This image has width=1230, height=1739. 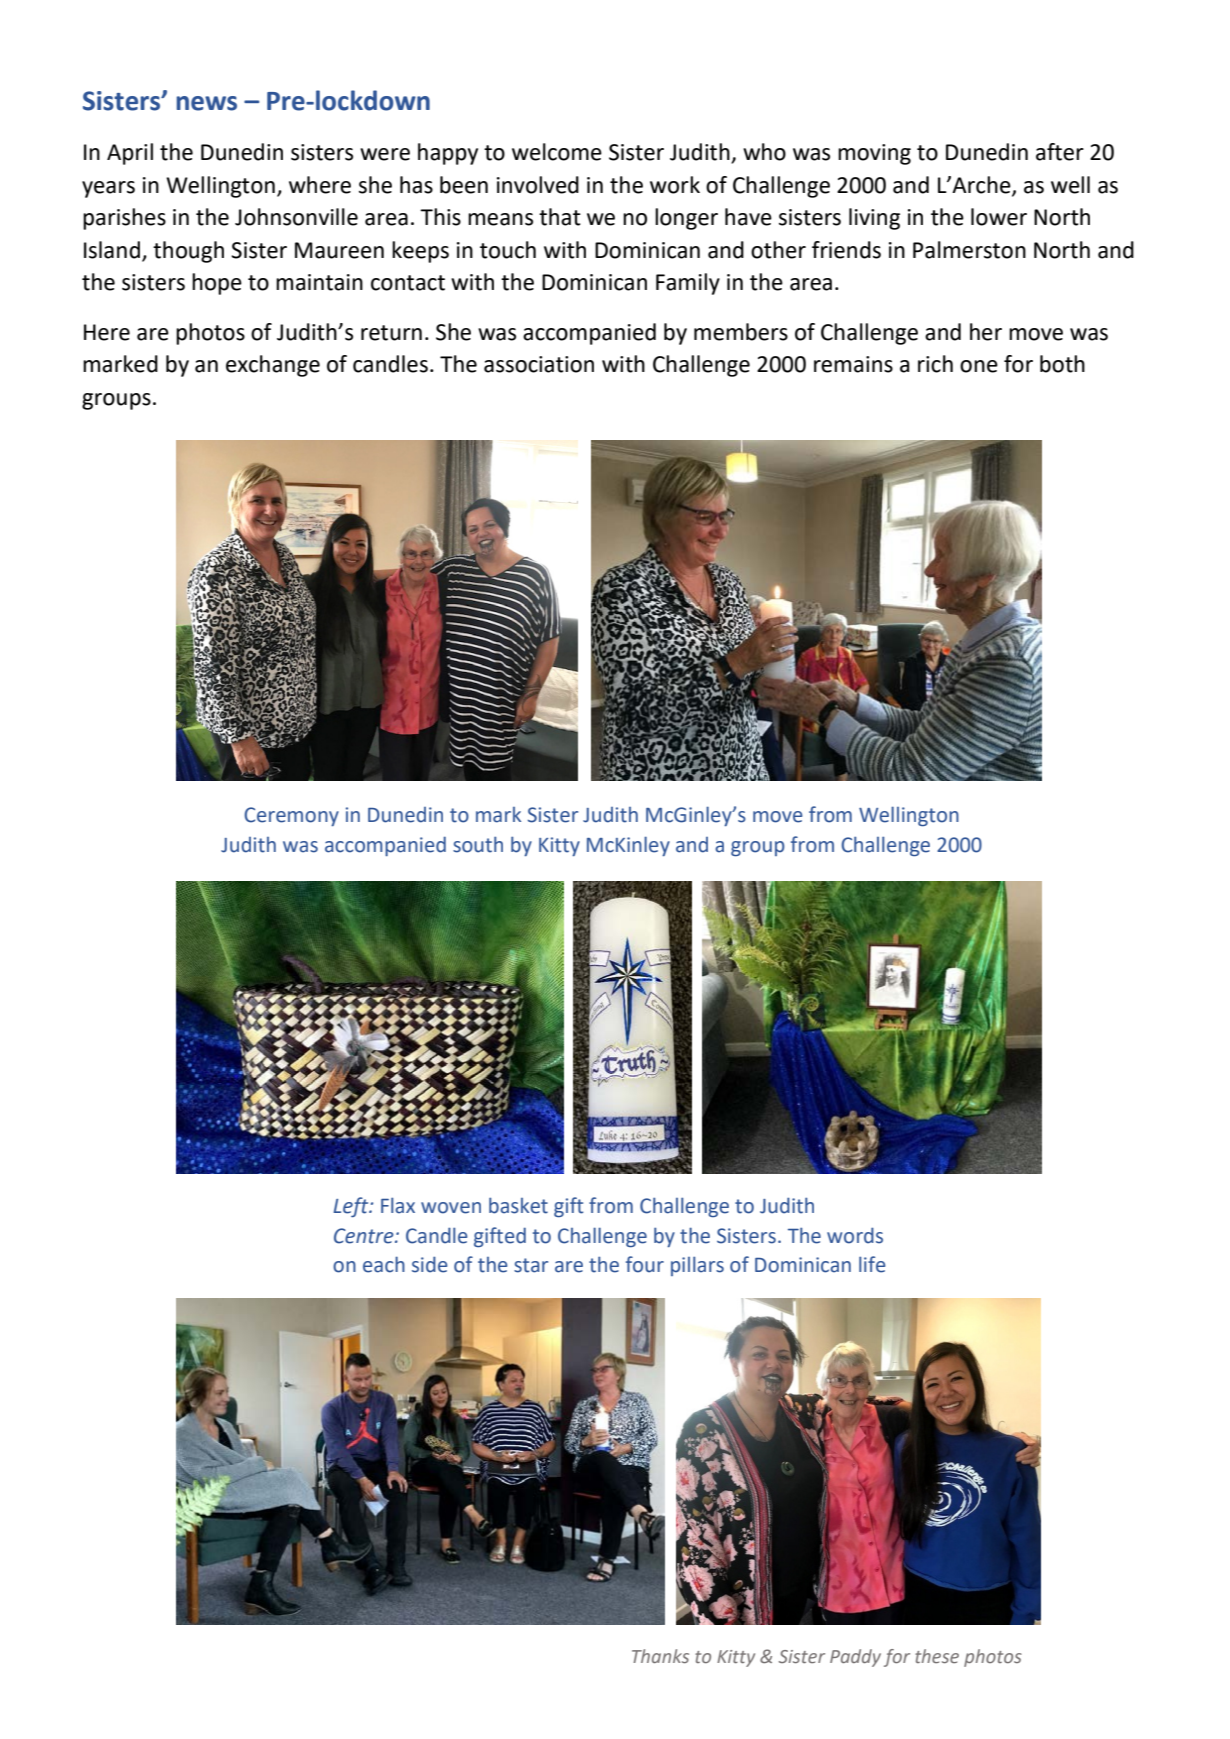 I want to click on south, so click(x=478, y=844).
